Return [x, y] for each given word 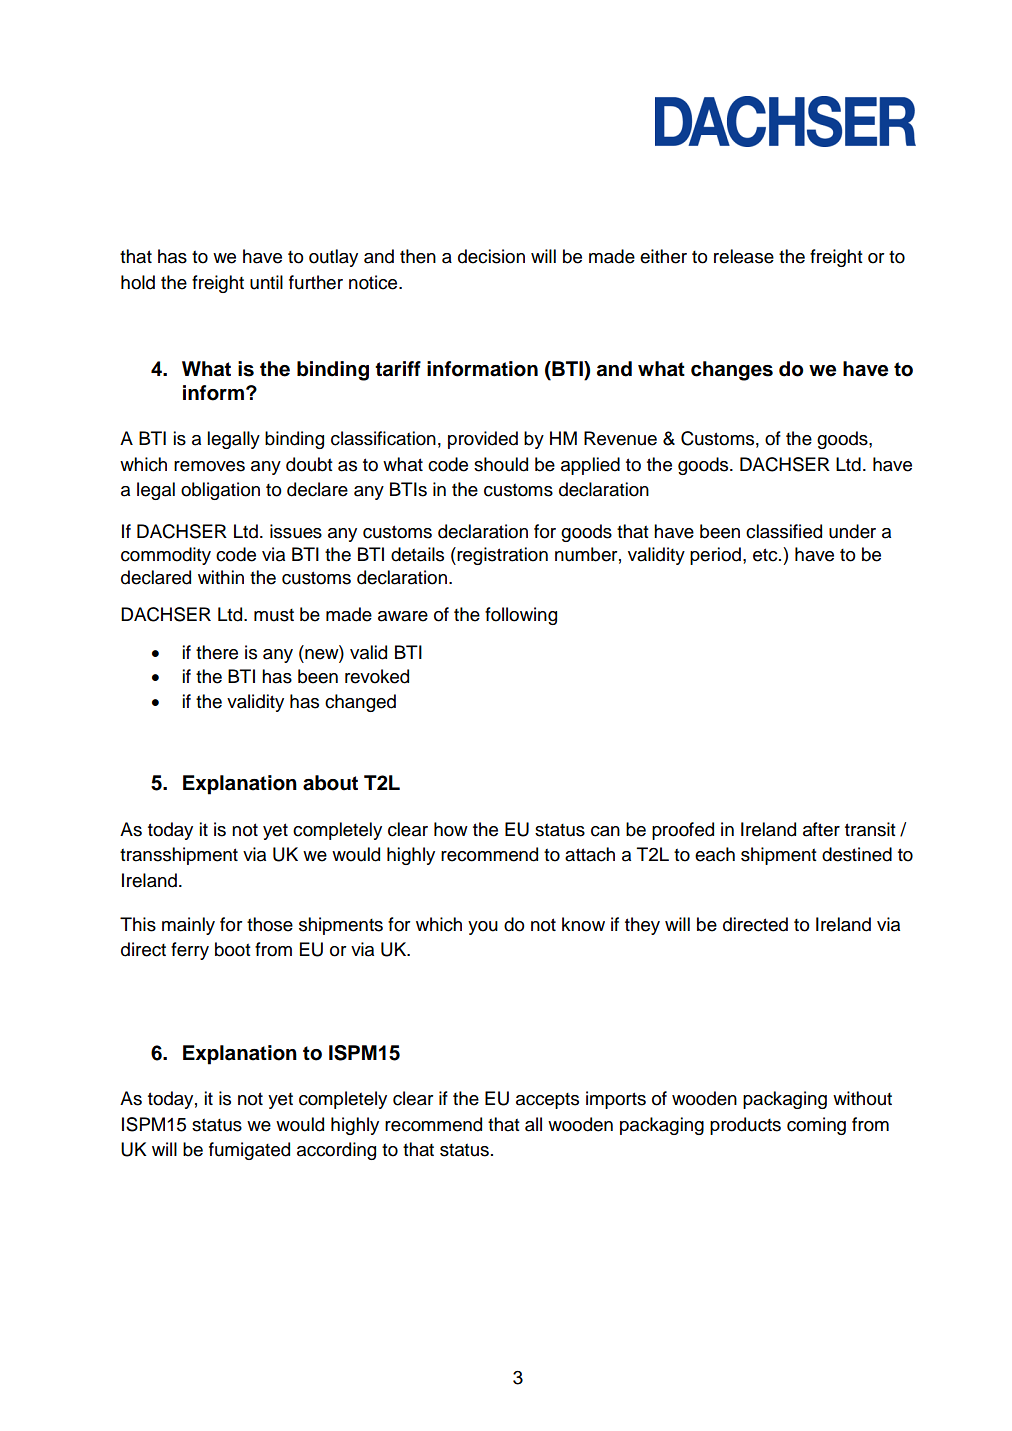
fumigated [249, 1151]
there [217, 652]
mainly [188, 926]
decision [491, 256]
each [715, 854]
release [744, 256]
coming [816, 1126]
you [483, 928]
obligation [220, 491]
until [266, 282]
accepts [547, 1101]
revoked [377, 676]
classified [784, 531]
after [821, 829]
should [501, 464]
